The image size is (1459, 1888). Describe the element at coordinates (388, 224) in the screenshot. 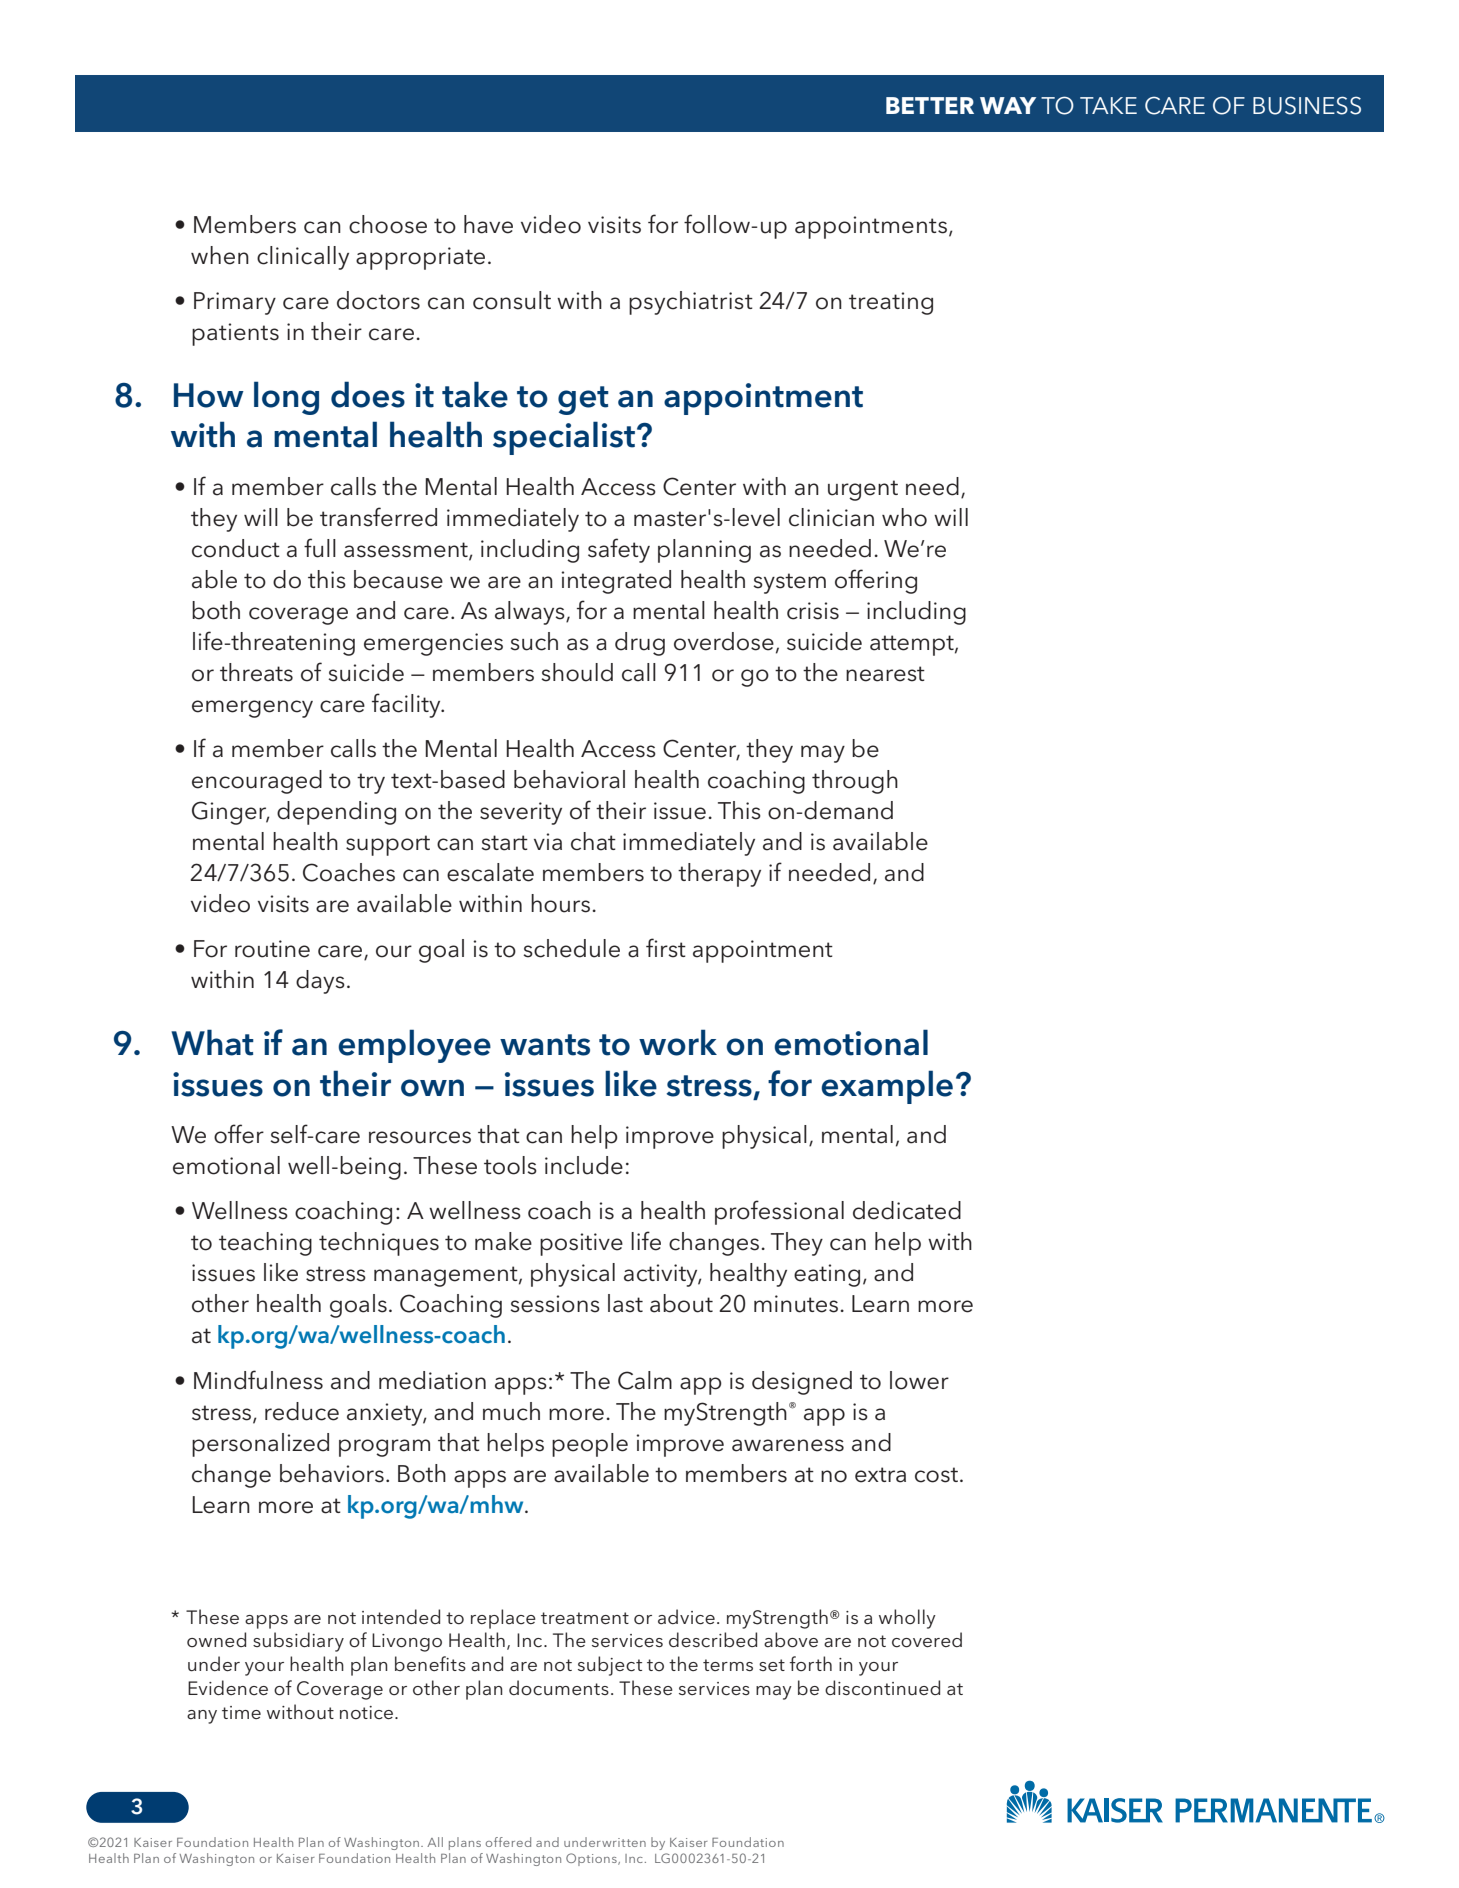

I see `choose` at that location.
